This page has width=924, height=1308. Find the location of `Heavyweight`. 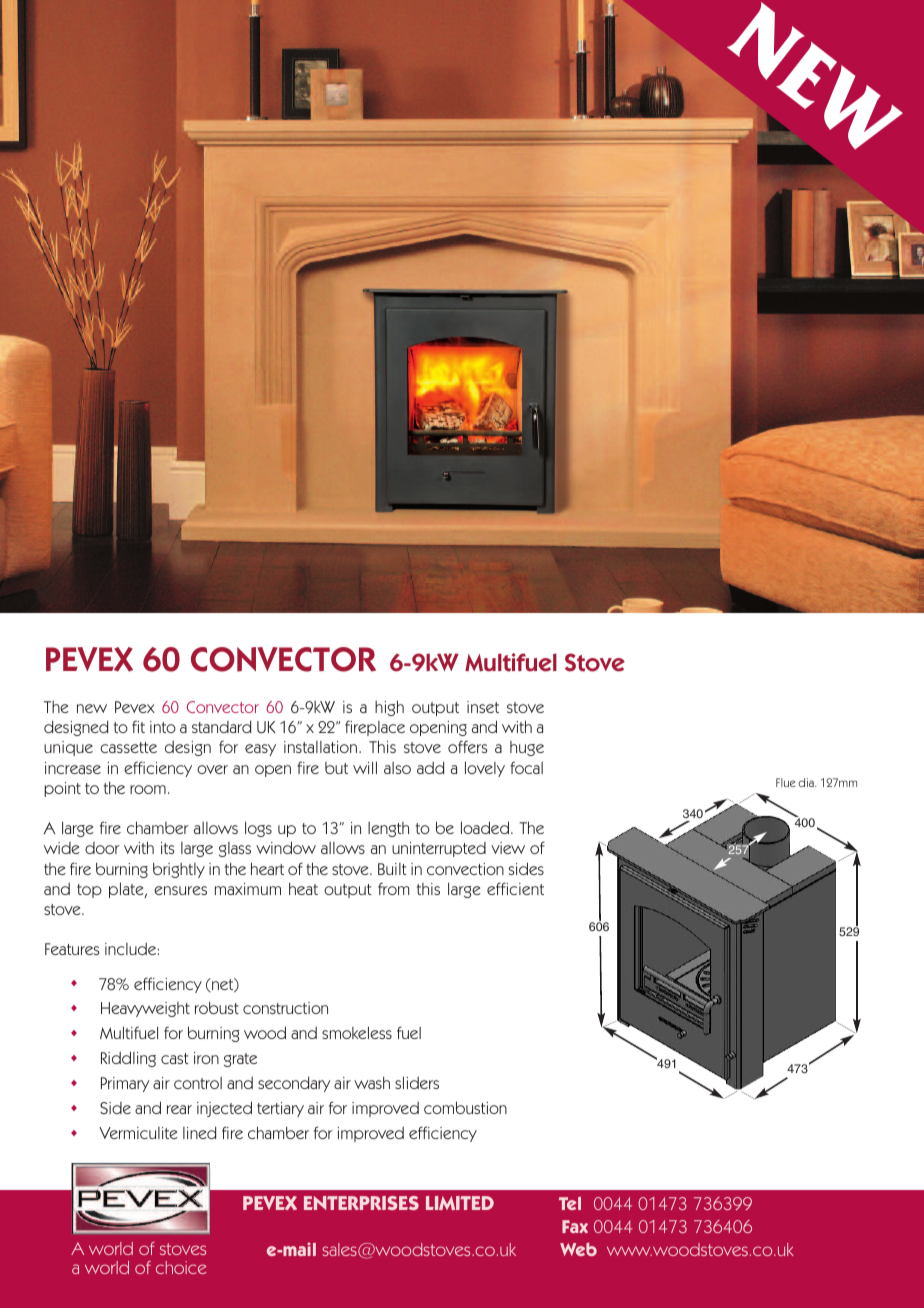

Heavyweight is located at coordinates (145, 1009).
